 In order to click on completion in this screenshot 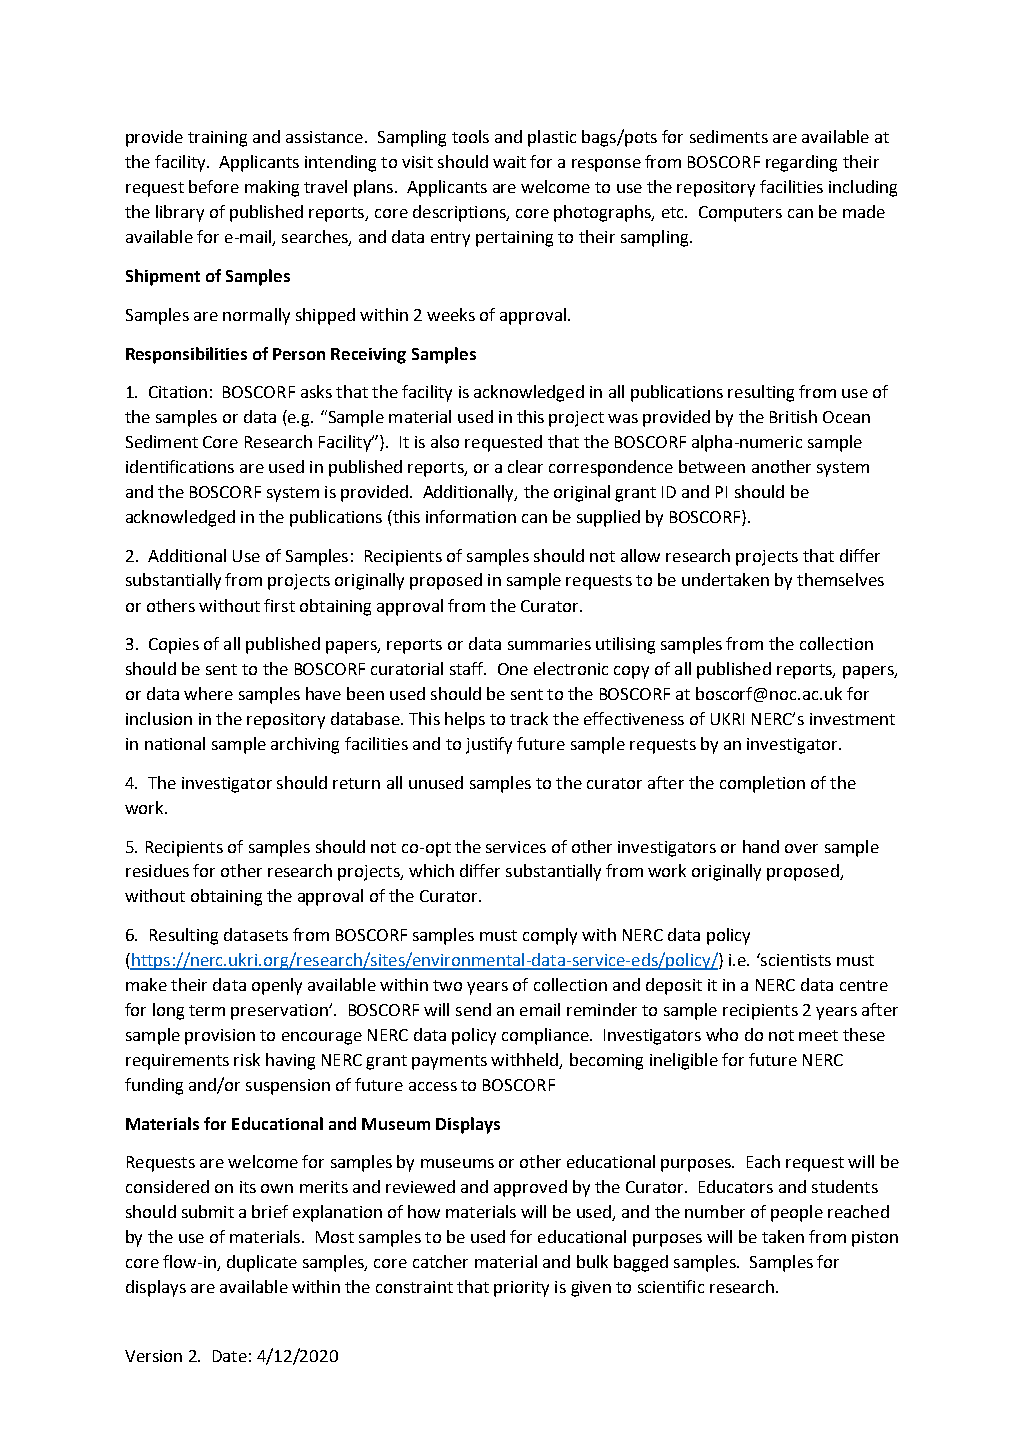, I will do `click(762, 784)`.
